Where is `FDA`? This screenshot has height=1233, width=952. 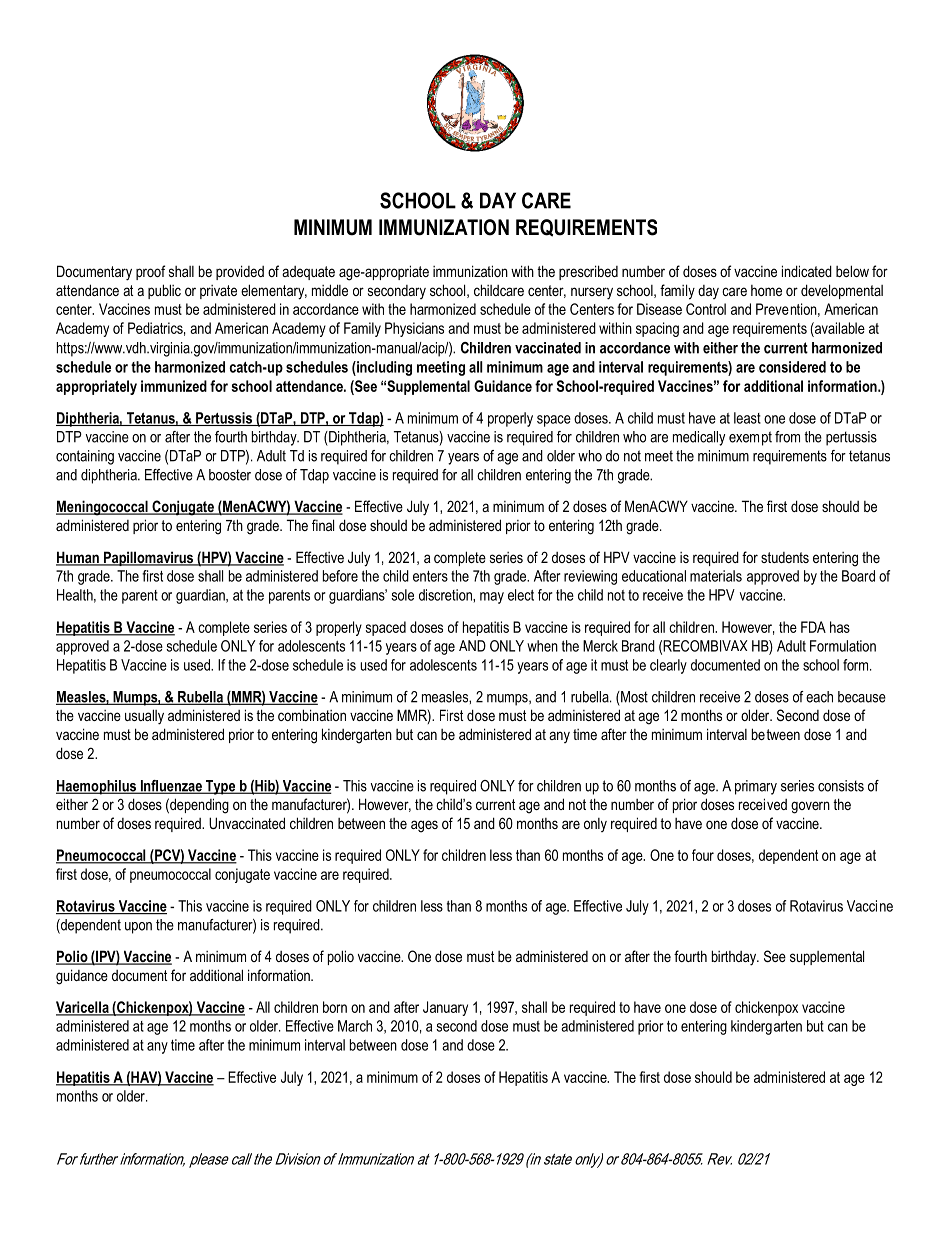 FDA is located at coordinates (813, 627).
